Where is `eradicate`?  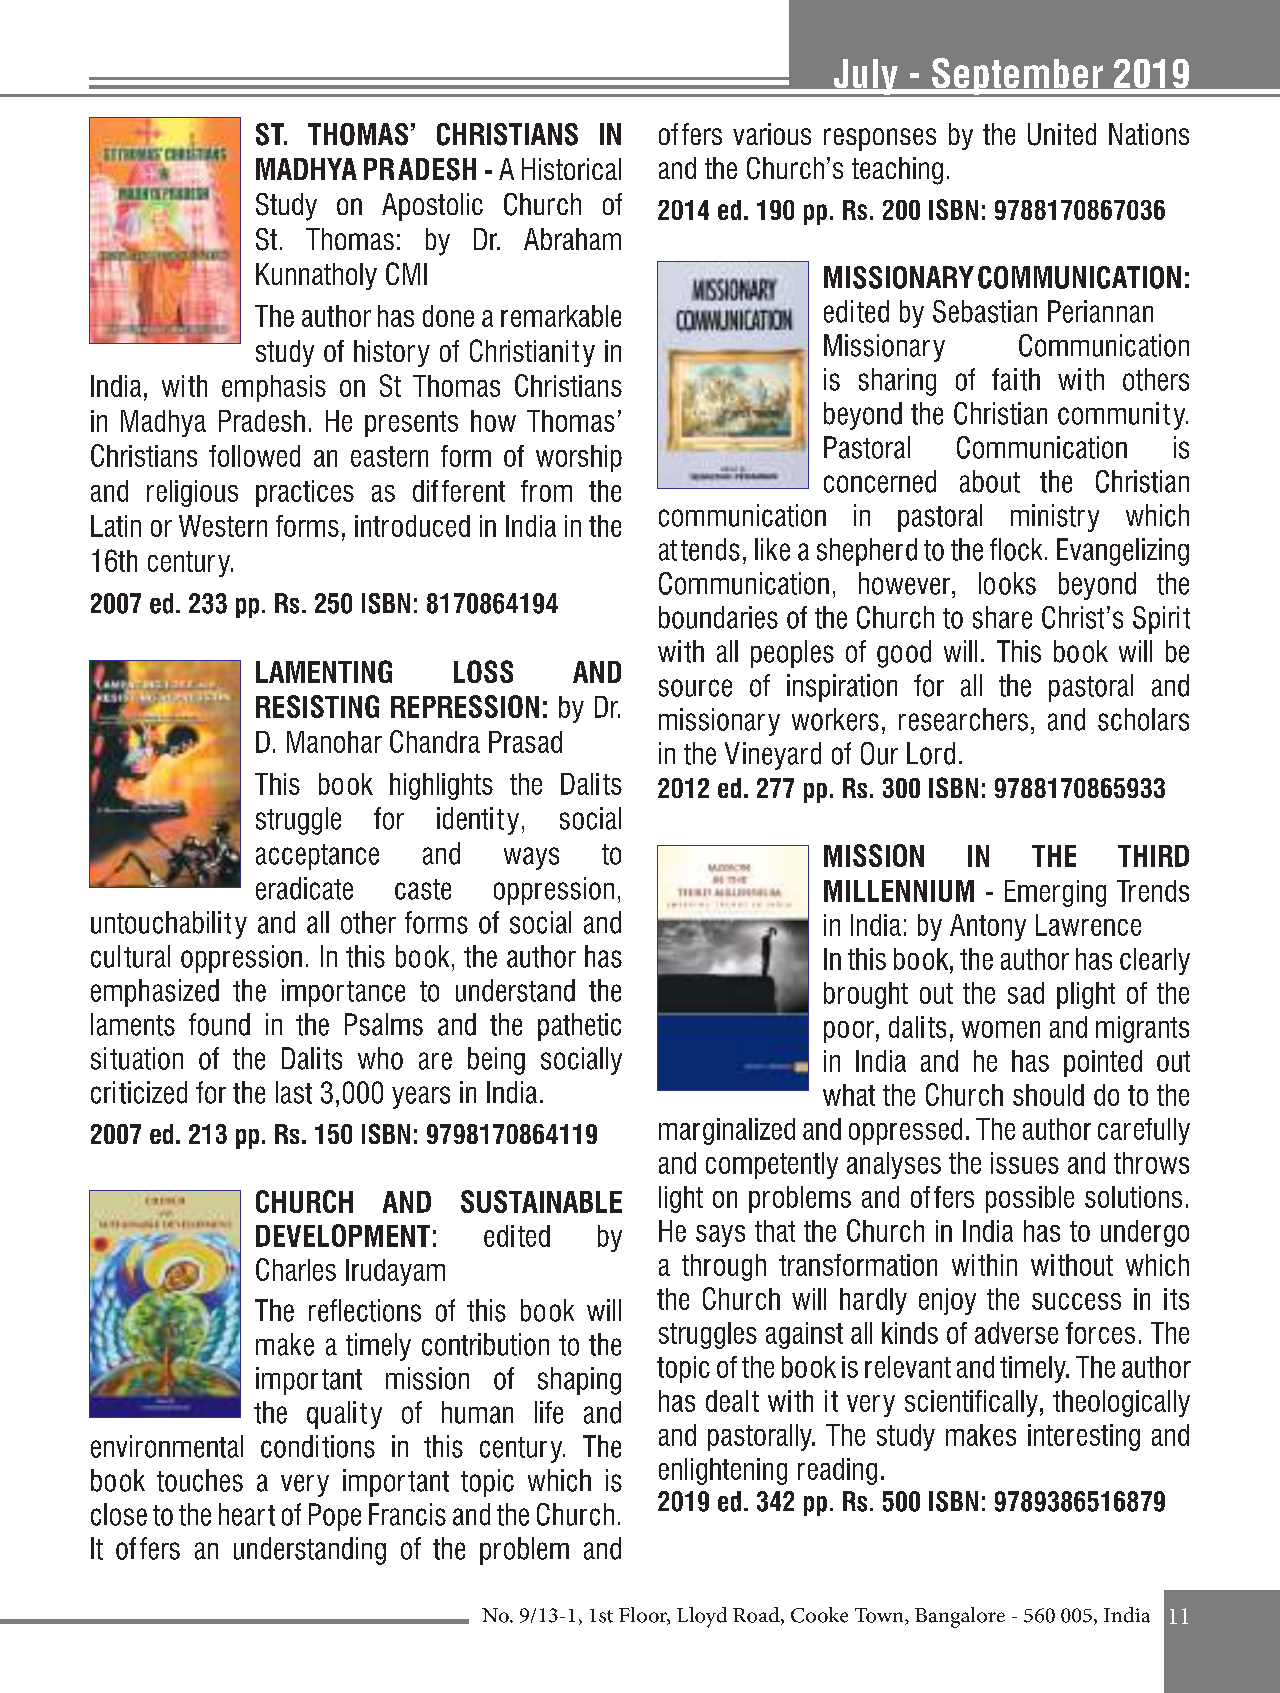 eradicate is located at coordinates (304, 888).
